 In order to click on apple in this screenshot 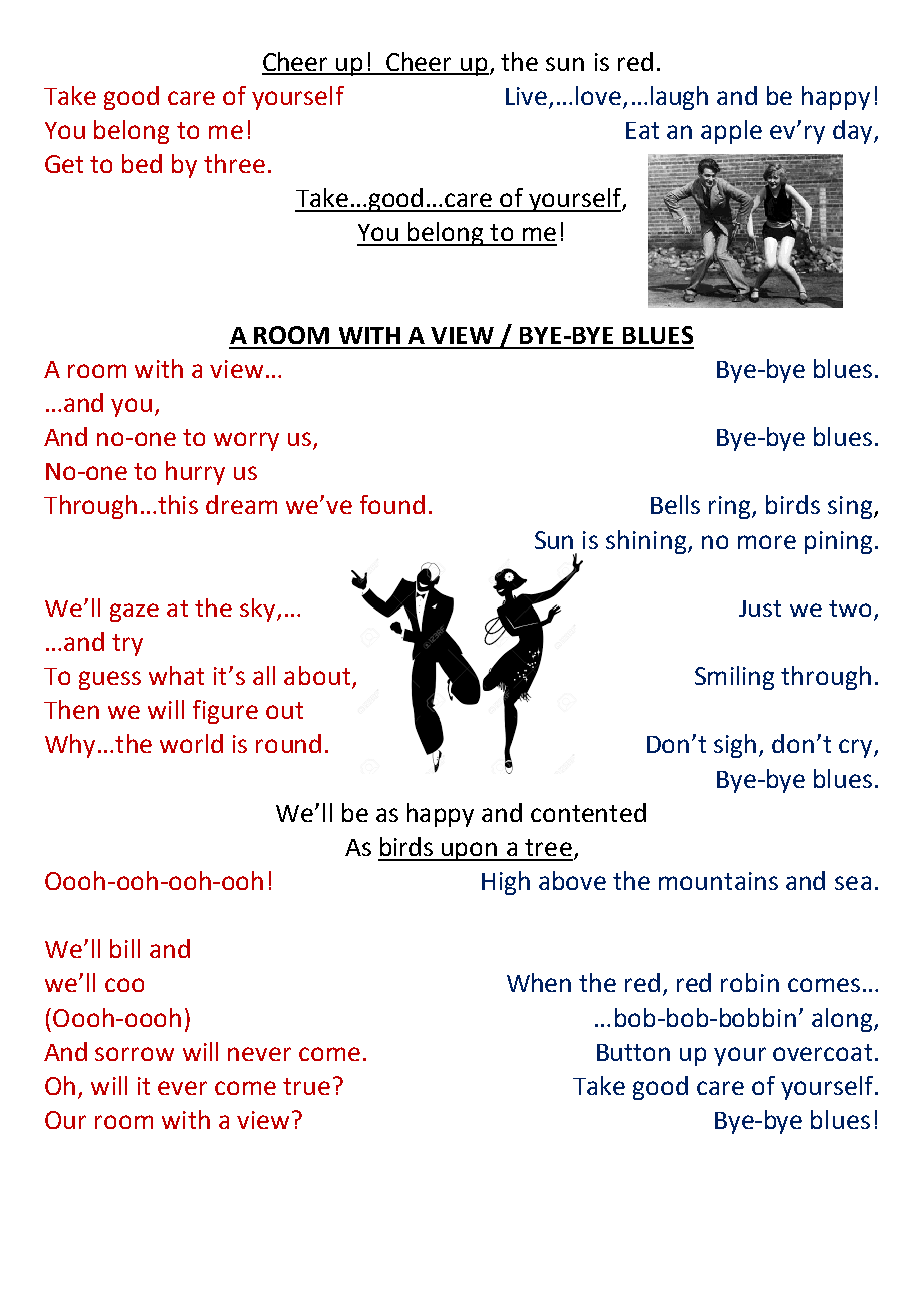, I will do `click(731, 132)`.
